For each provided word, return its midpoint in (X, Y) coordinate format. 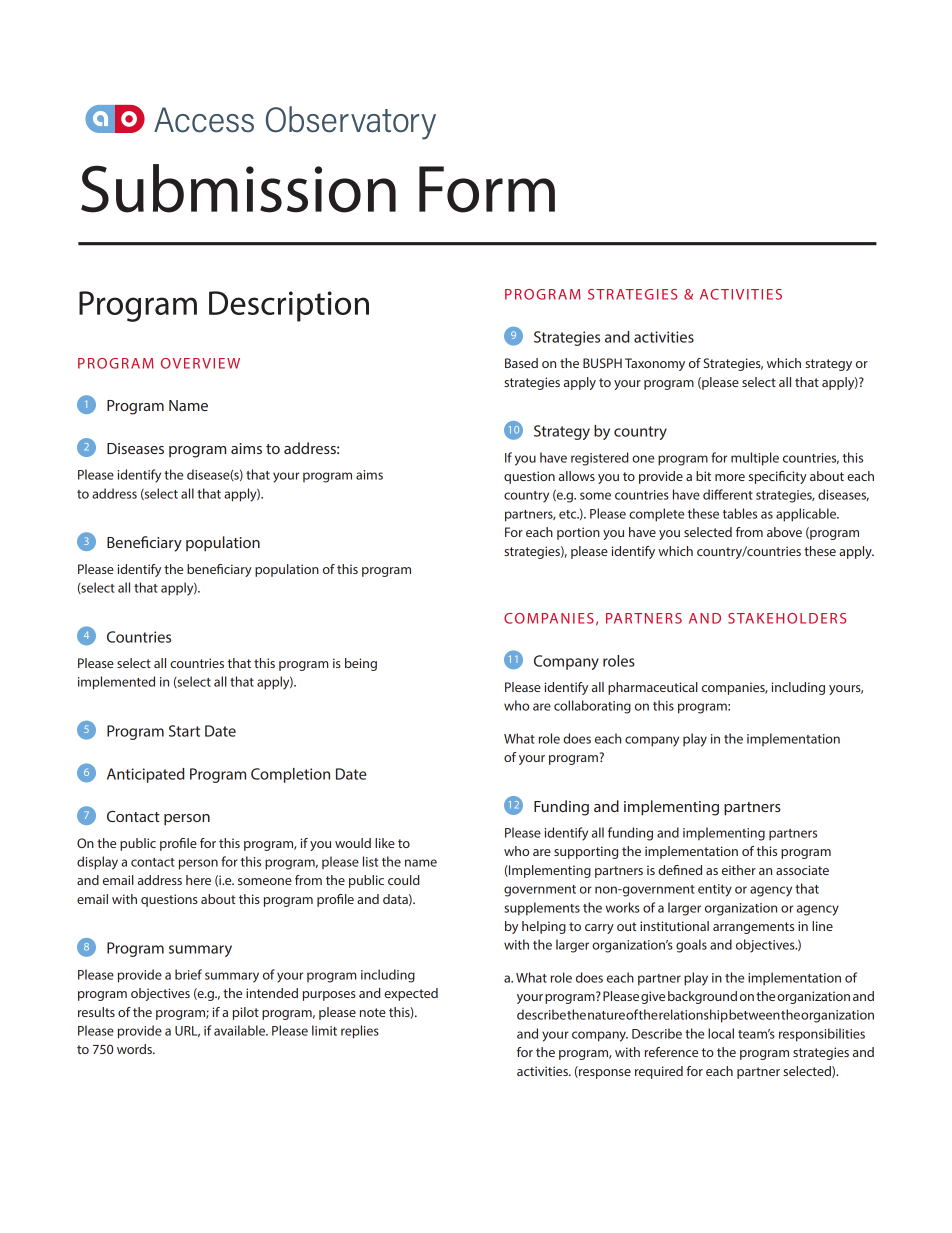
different (728, 494)
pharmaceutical (653, 688)
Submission (238, 188)
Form (487, 189)
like (385, 843)
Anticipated (145, 775)
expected (411, 994)
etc (569, 514)
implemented (116, 683)
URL (187, 1031)
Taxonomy (655, 364)
